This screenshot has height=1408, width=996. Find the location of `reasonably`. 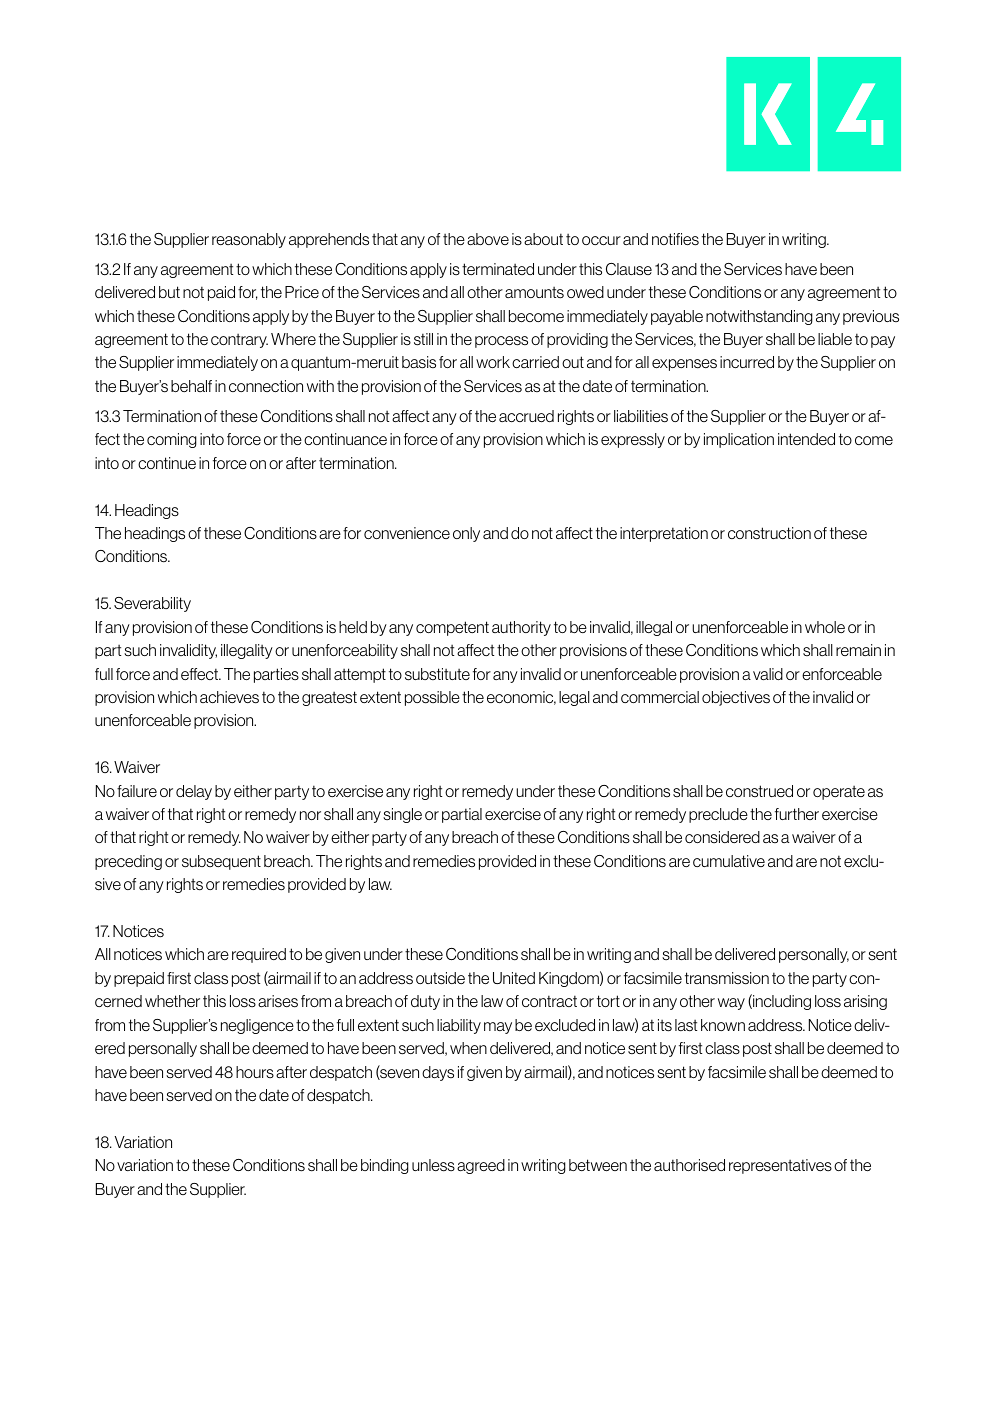

reasonably is located at coordinates (249, 240).
